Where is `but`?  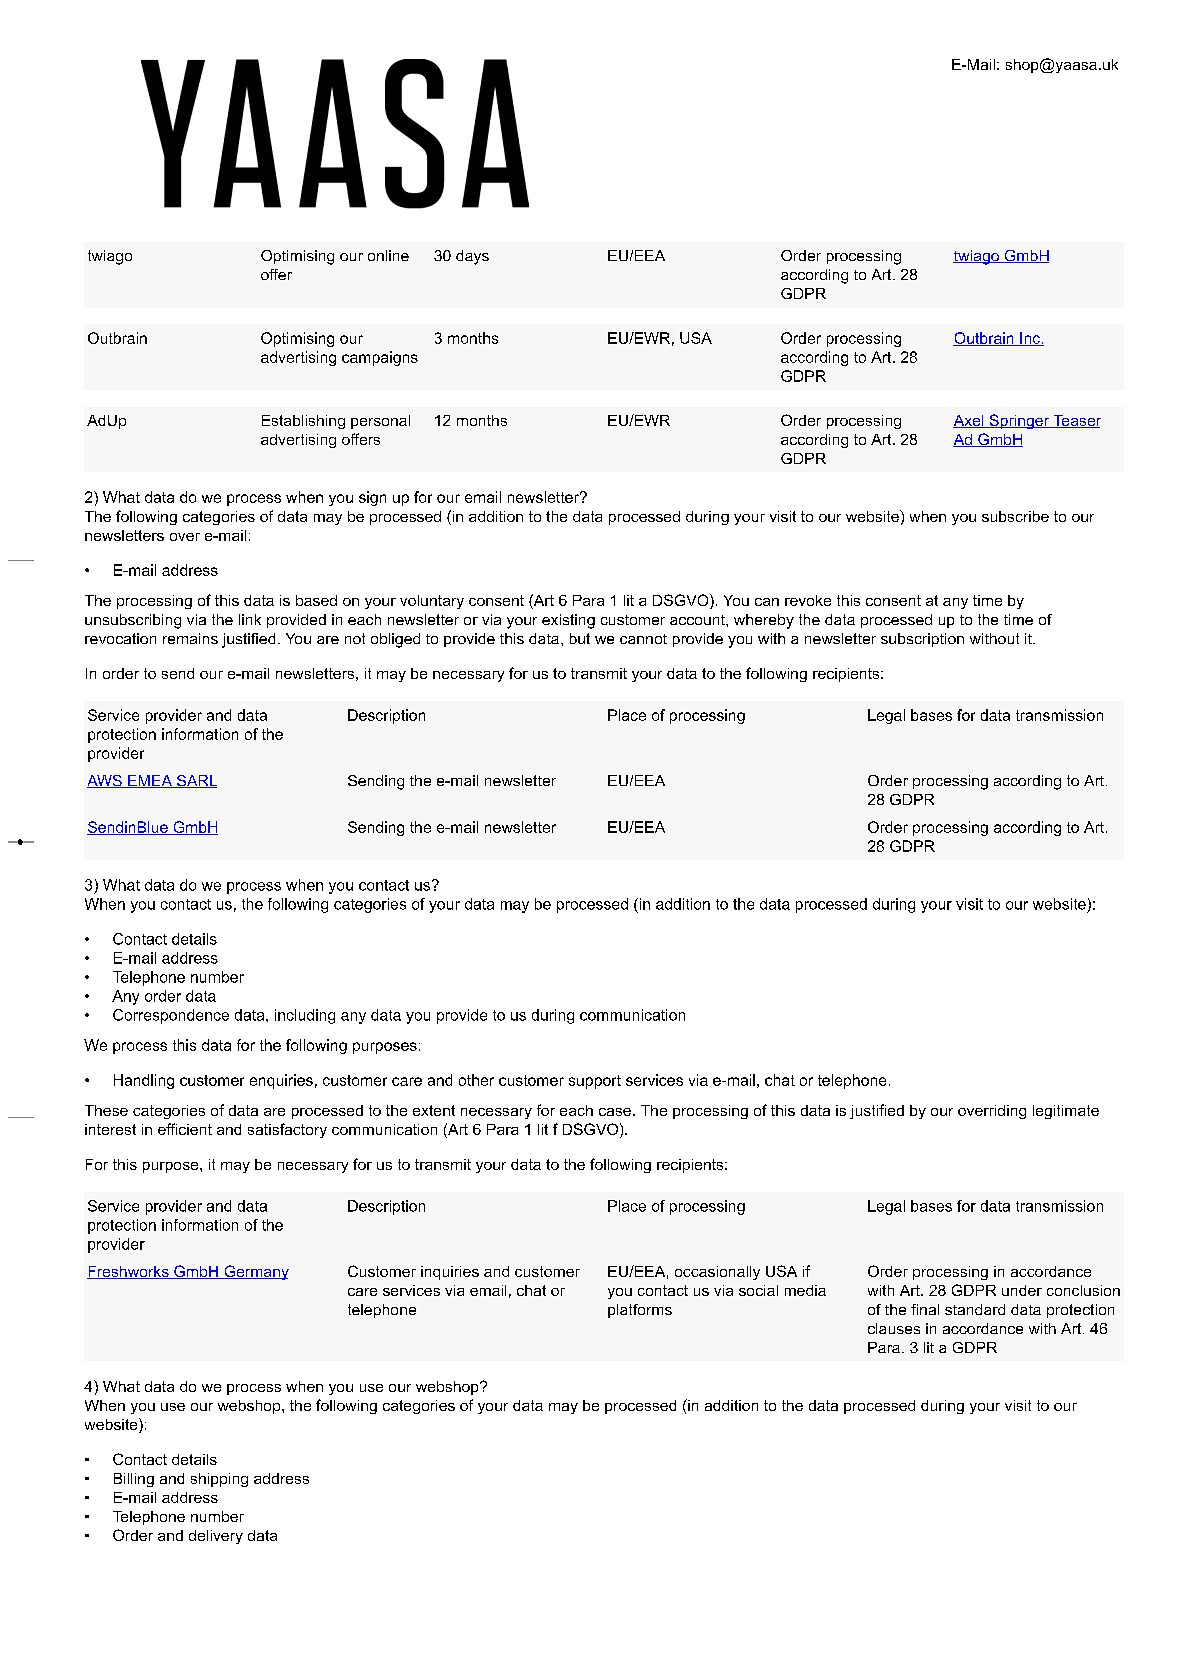
but is located at coordinates (580, 638).
